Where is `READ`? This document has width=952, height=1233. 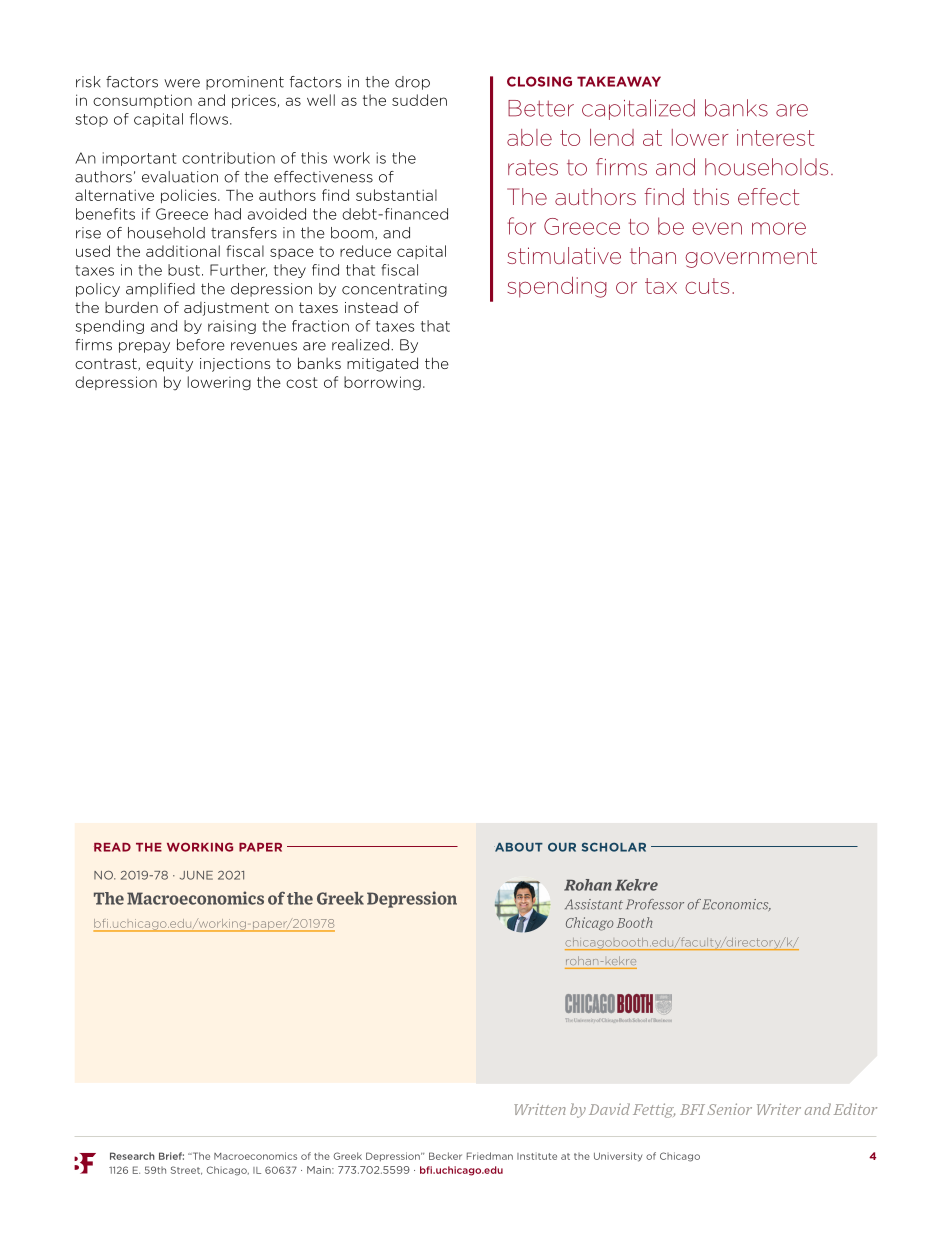 READ is located at coordinates (112, 847).
